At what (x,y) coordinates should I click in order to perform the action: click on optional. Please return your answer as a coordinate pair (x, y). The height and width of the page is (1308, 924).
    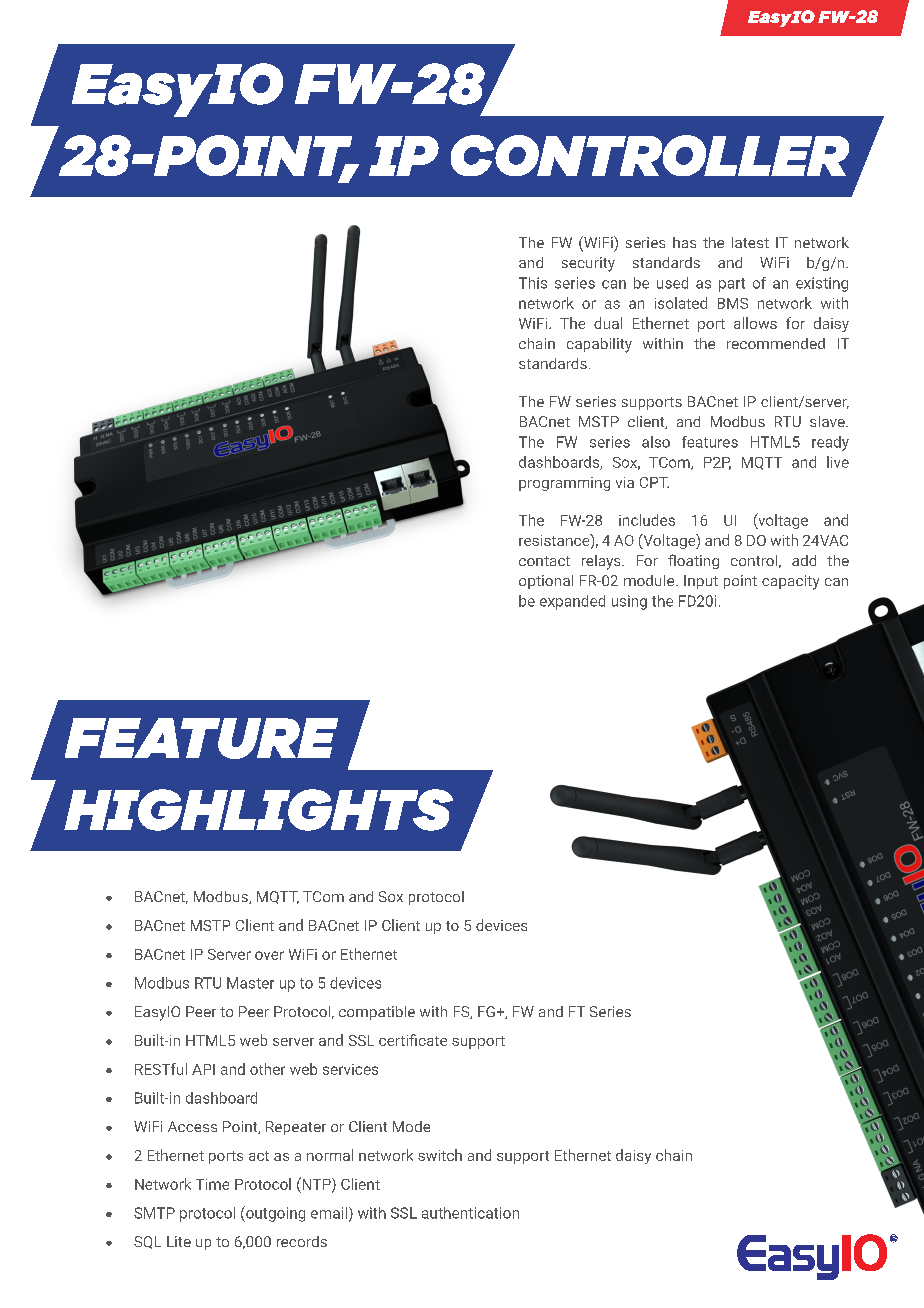
    Looking at the image, I should click on (546, 582).
